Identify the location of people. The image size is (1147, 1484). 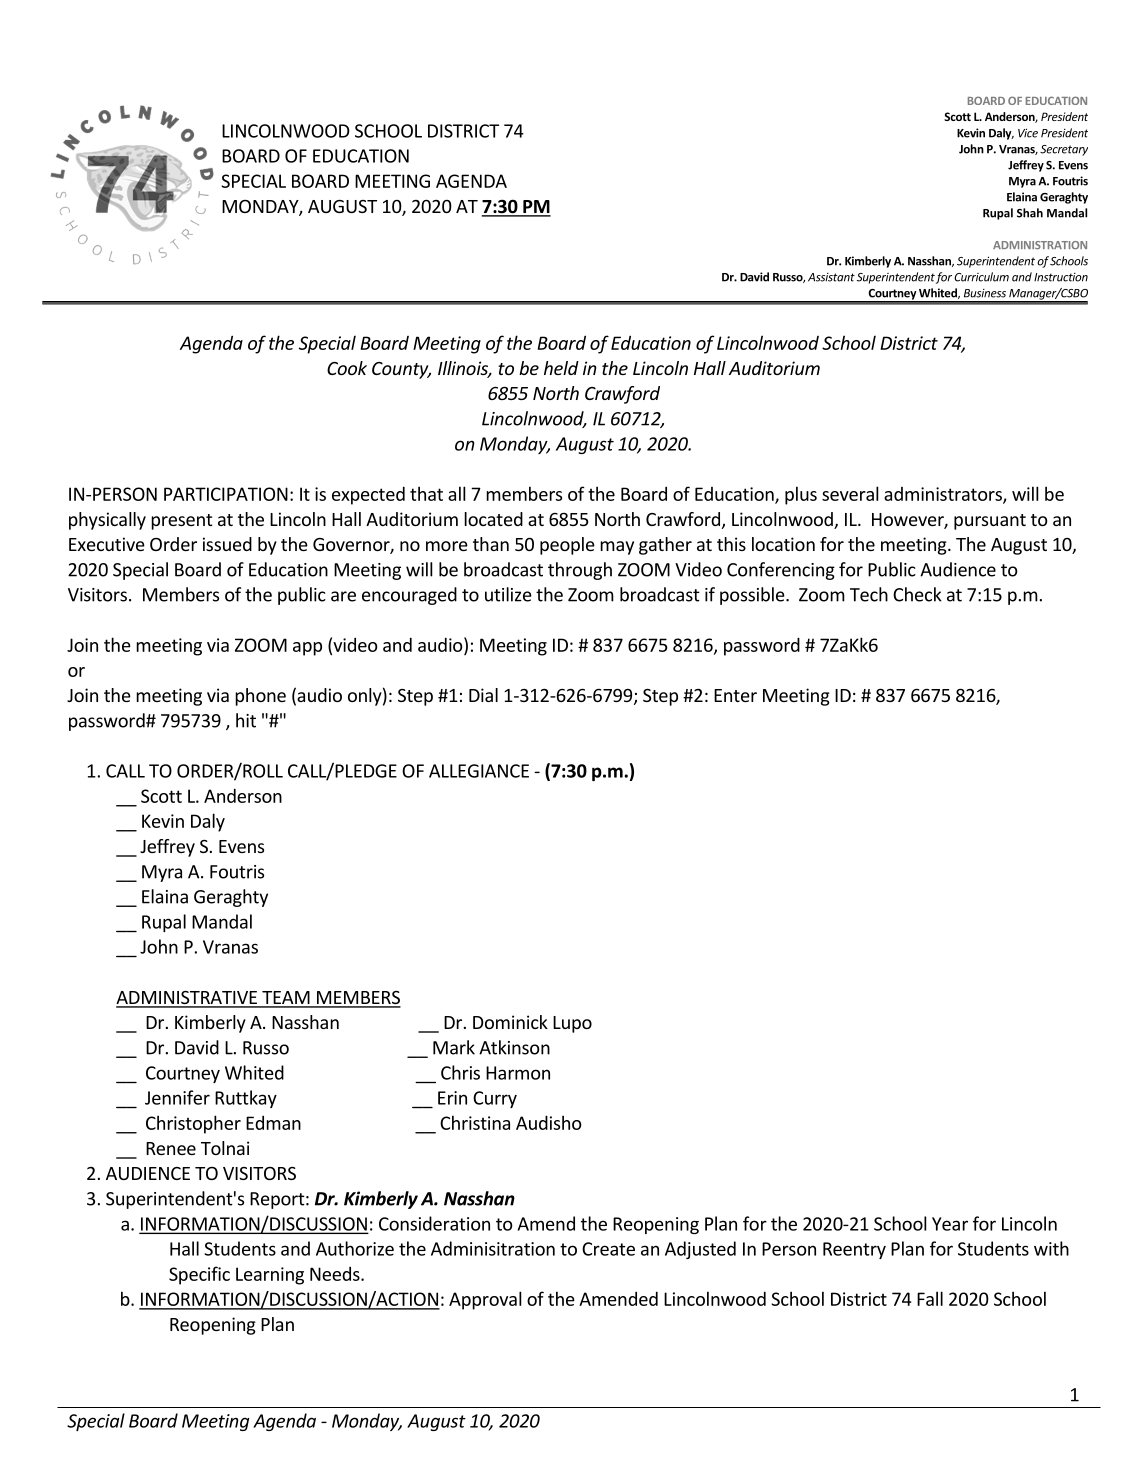
(567, 546).
